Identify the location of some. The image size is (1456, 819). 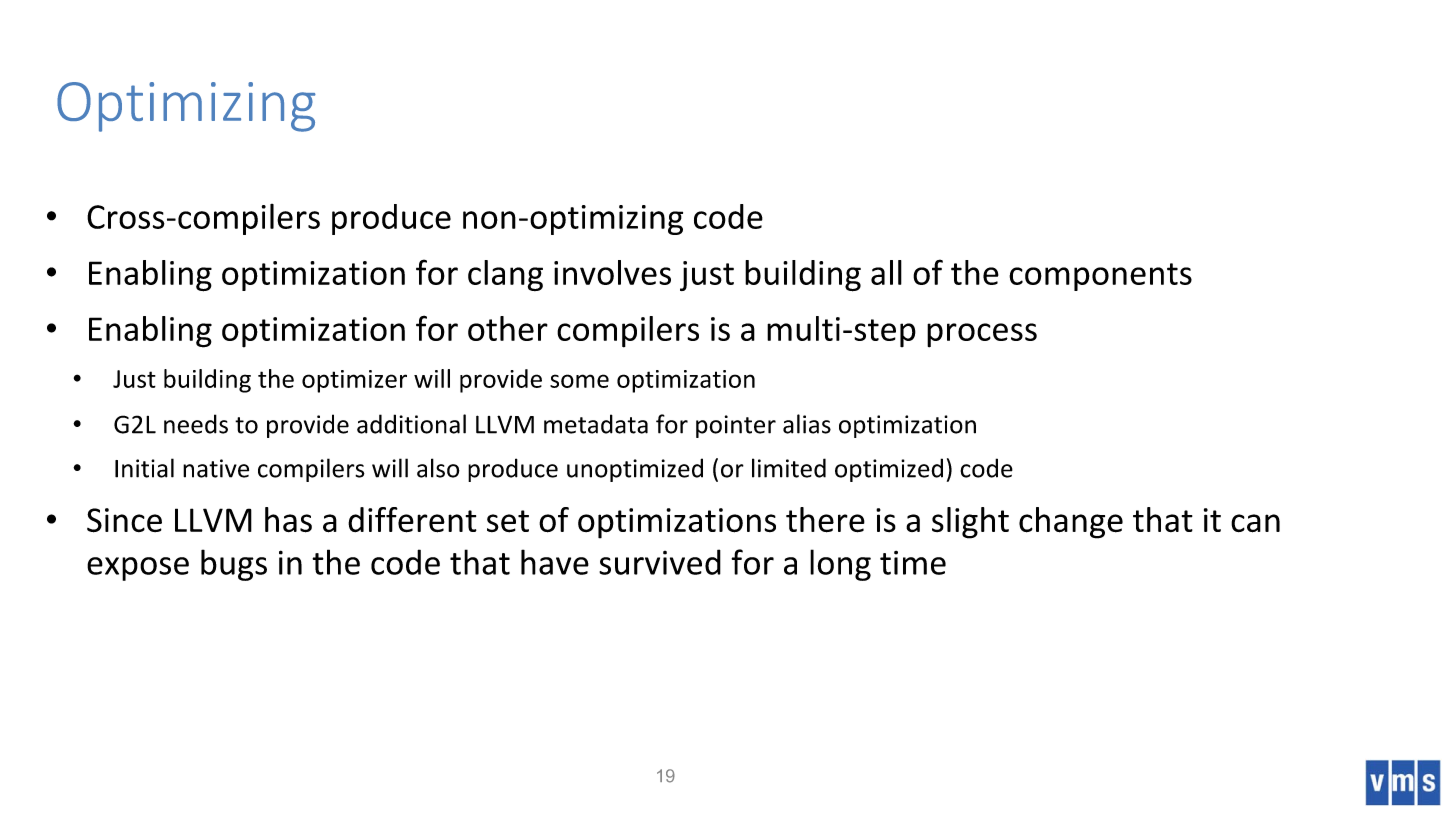
(579, 381).
